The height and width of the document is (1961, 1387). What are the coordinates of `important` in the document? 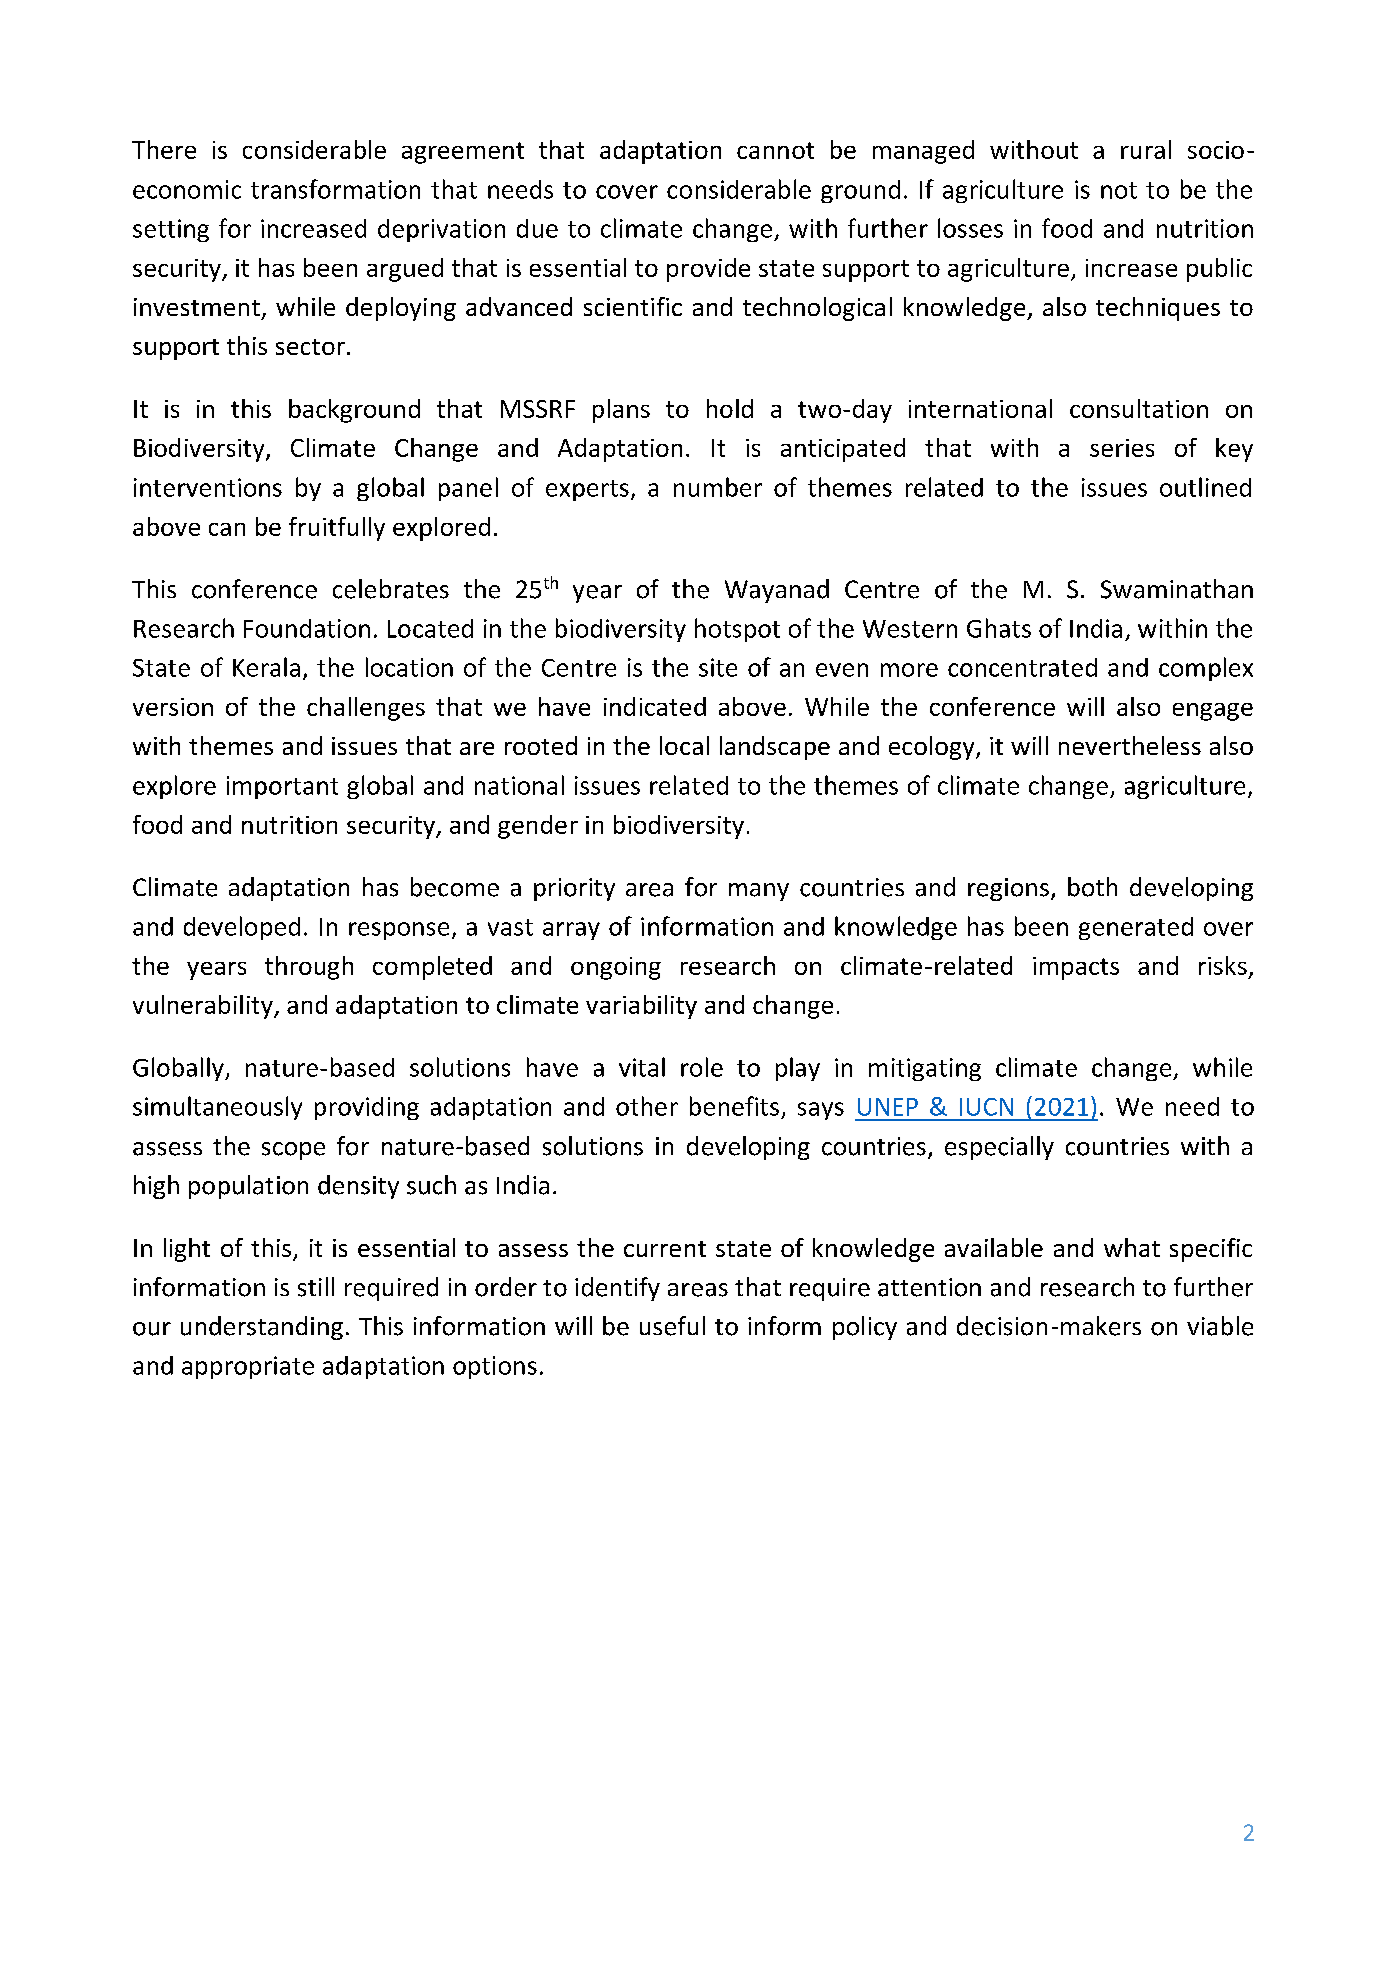 It's located at (282, 787).
